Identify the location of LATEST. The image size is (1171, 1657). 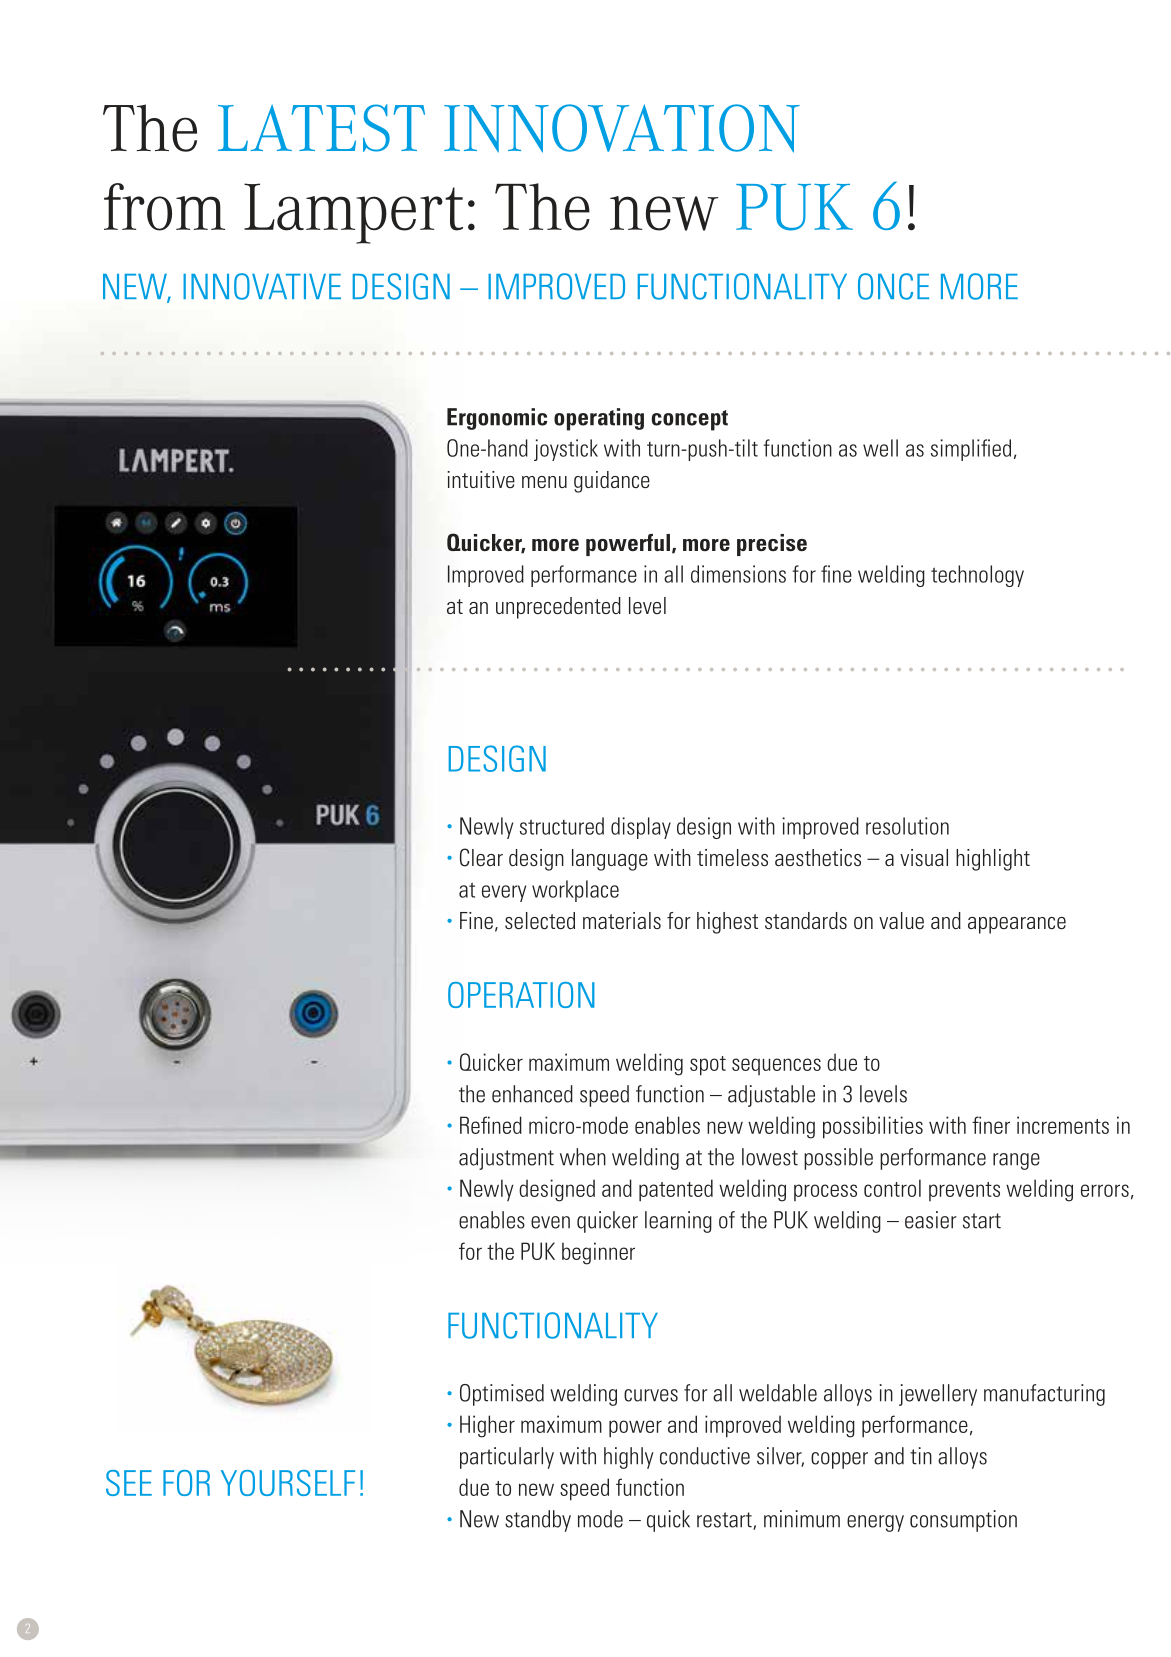
(321, 128).
